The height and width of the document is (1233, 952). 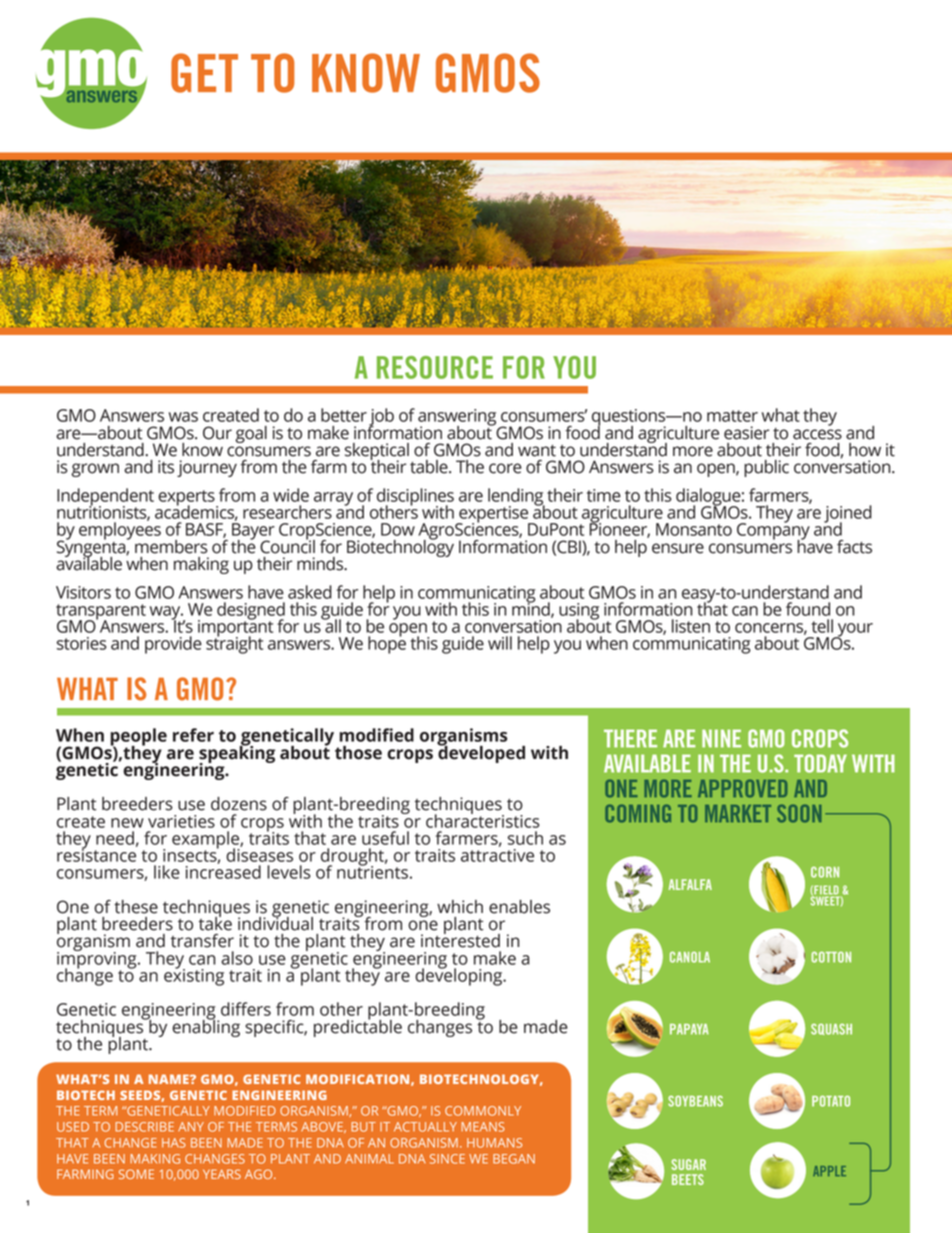 What do you see at coordinates (174, 1143) in the document?
I see `HAS` at bounding box center [174, 1143].
